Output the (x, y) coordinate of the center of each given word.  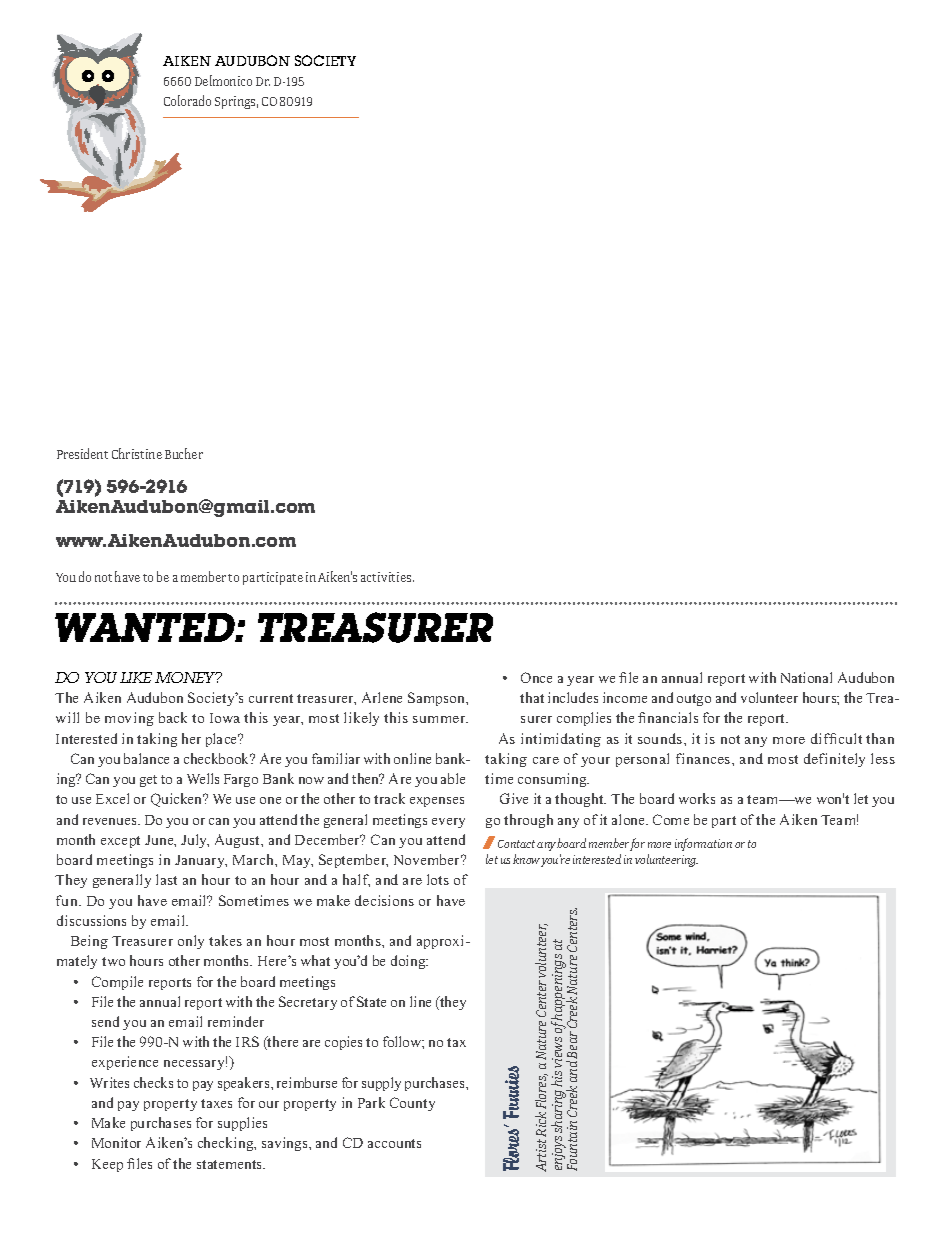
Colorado (187, 100)
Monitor (116, 1142)
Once (536, 677)
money (187, 677)
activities (387, 577)
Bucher (184, 453)
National (806, 677)
